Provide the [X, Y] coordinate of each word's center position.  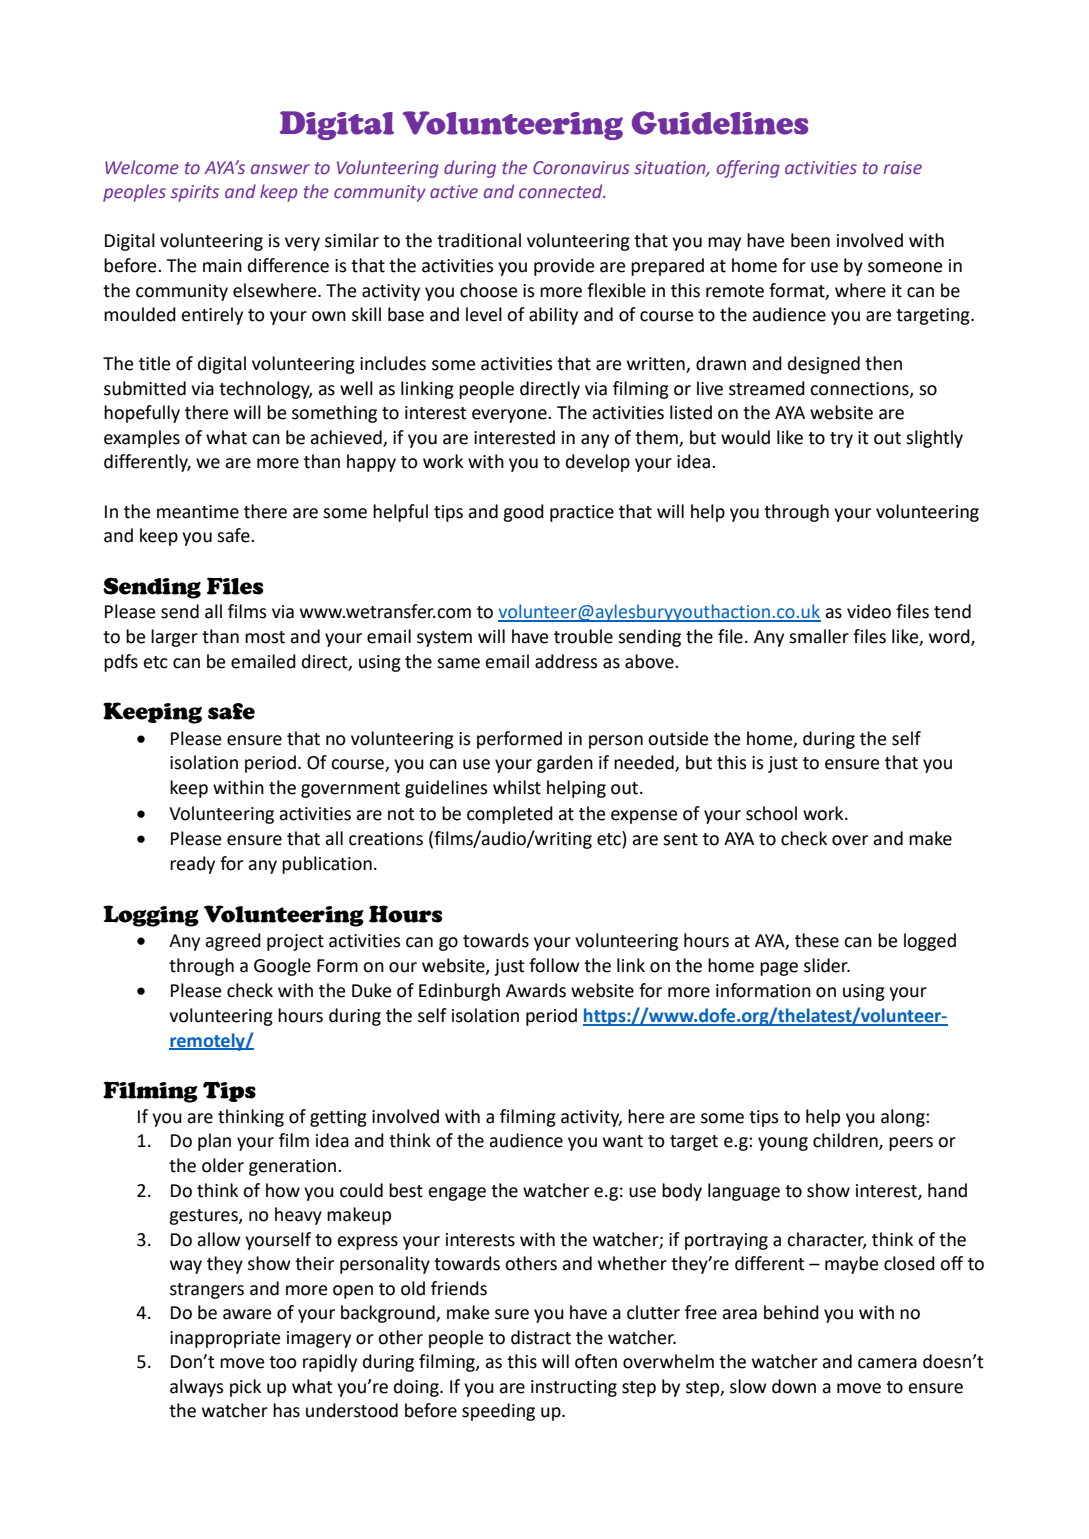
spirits [195, 193]
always [196, 1388]
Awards [536, 990]
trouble [583, 636]
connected [562, 191]
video [869, 611]
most [265, 637]
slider [827, 965]
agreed [233, 942]
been [810, 240]
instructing [574, 1388]
